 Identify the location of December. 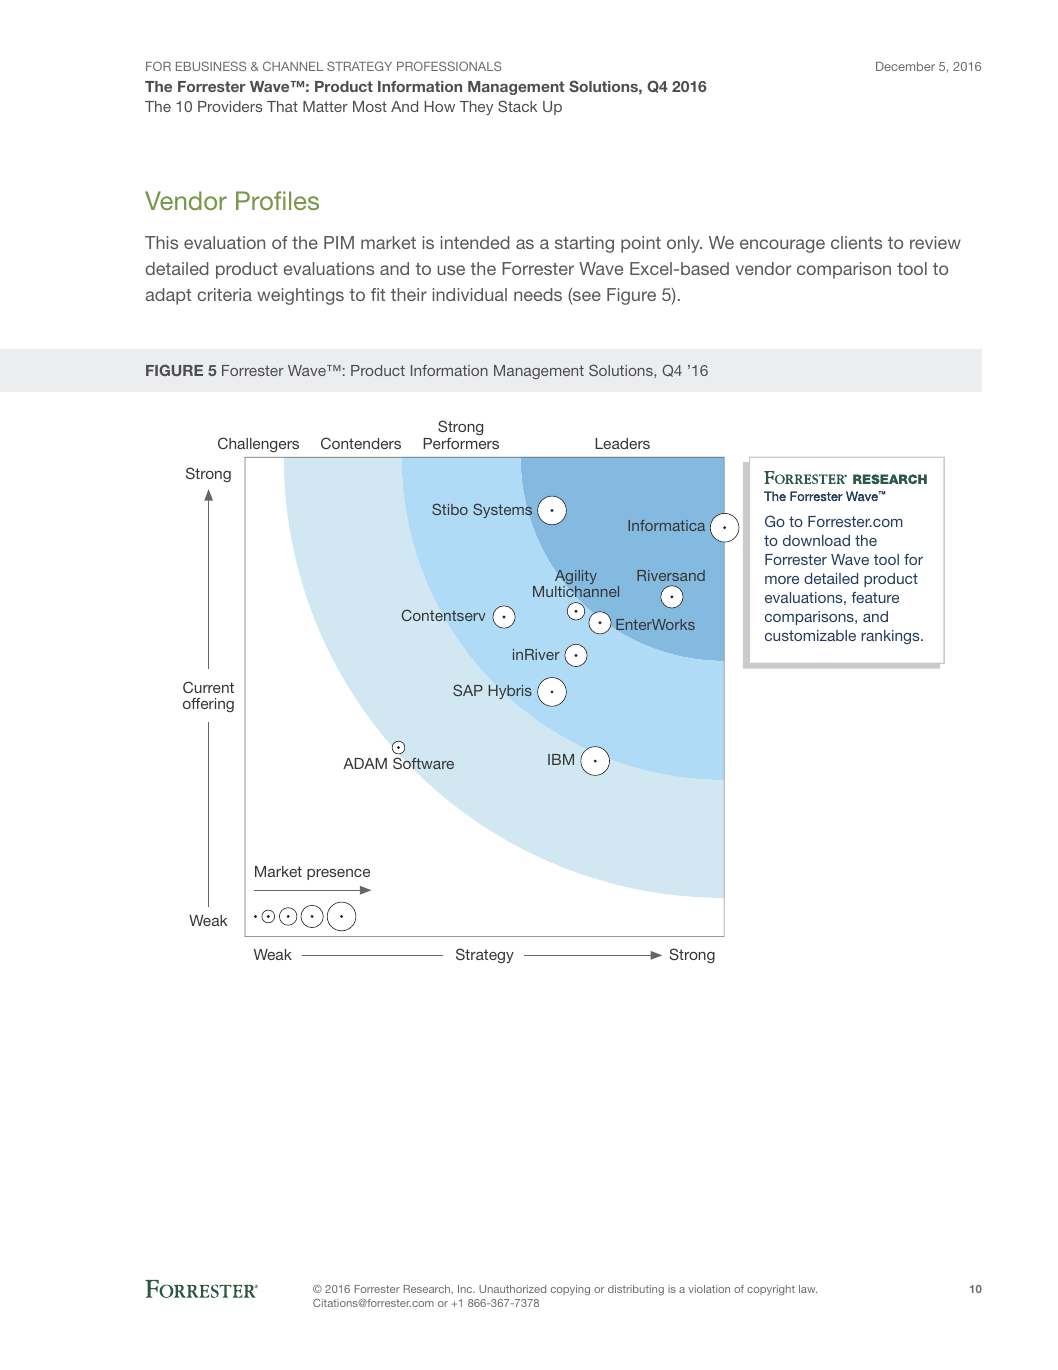
(905, 66).
